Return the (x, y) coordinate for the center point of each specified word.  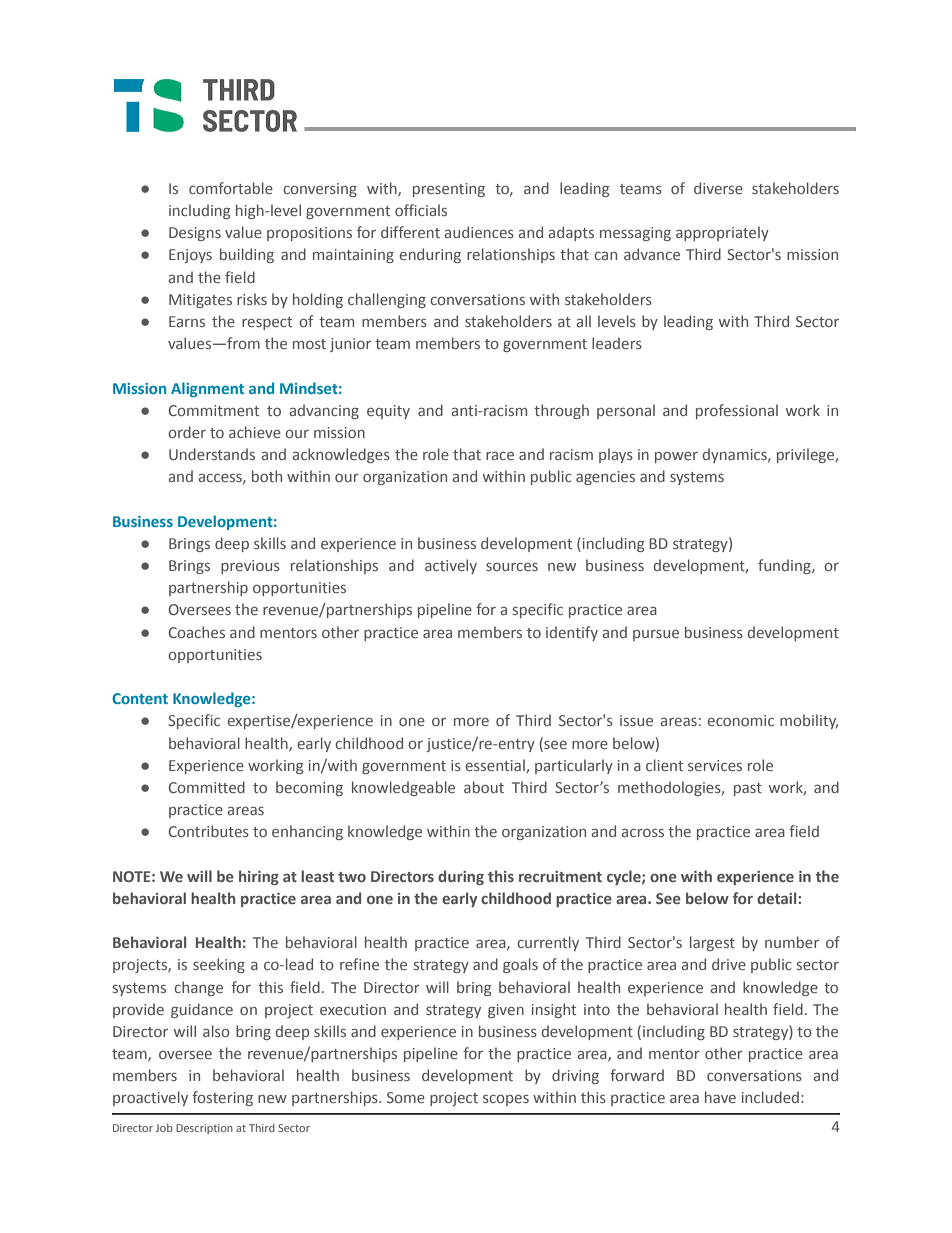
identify (572, 633)
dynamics (736, 455)
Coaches (197, 632)
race (500, 456)
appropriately (722, 233)
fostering (222, 1098)
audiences (479, 232)
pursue (656, 635)
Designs (195, 234)
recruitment (560, 876)
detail (778, 898)
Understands (212, 454)
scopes (506, 1100)
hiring (259, 877)
